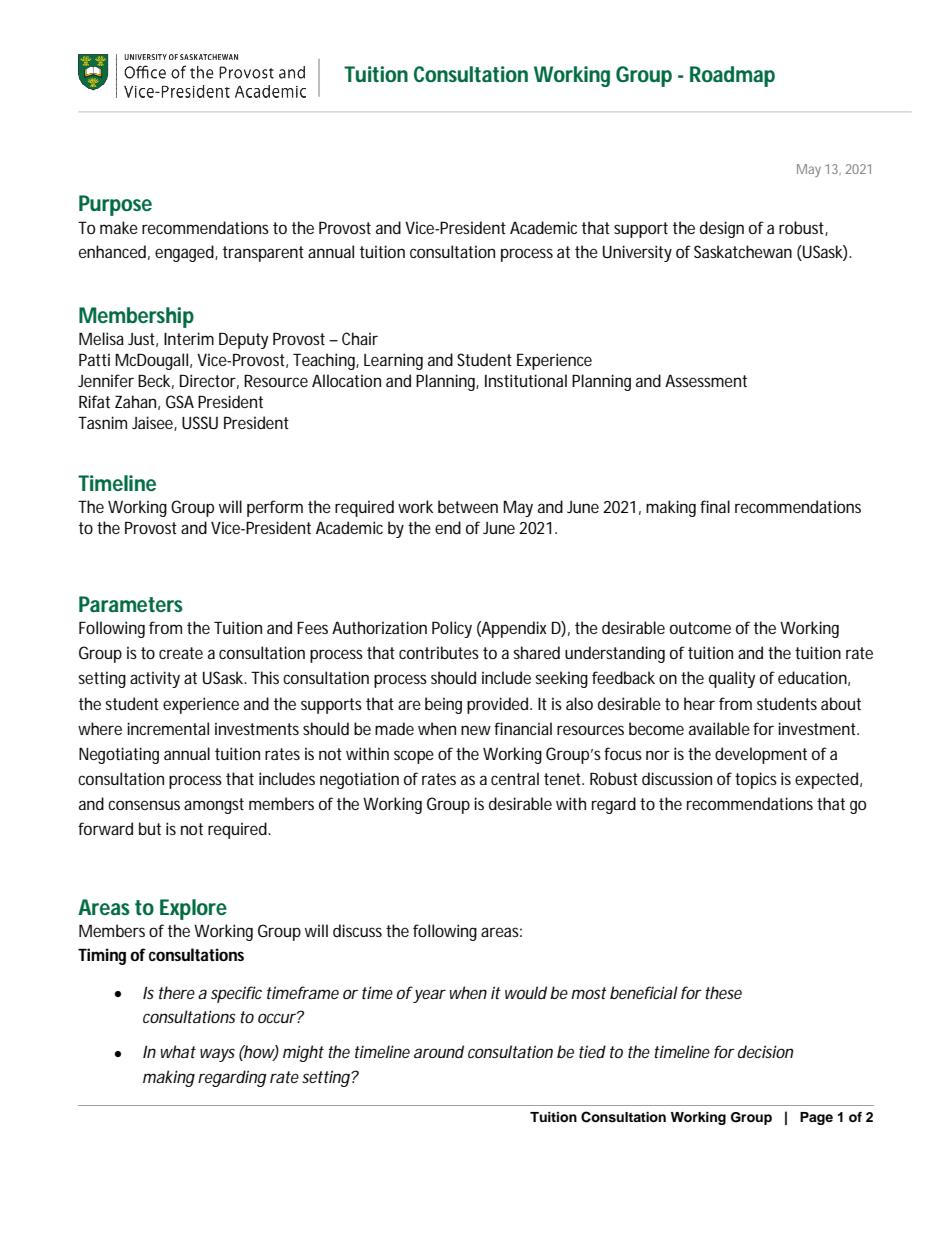 The height and width of the image is (1233, 952). What do you see at coordinates (765, 1051) in the image?
I see `decision` at bounding box center [765, 1051].
